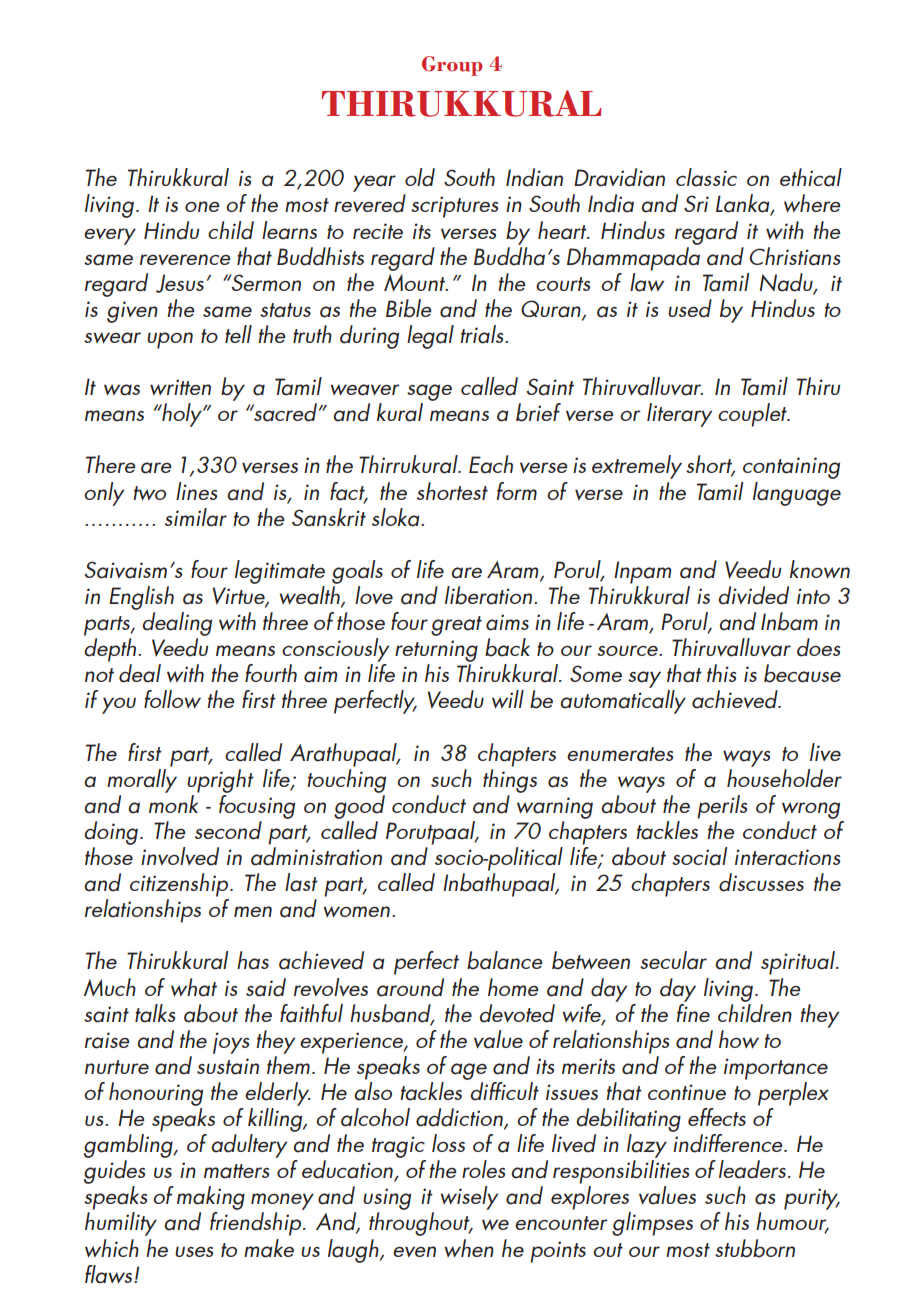 This screenshot has height=1308, width=924. I want to click on every, so click(110, 236).
